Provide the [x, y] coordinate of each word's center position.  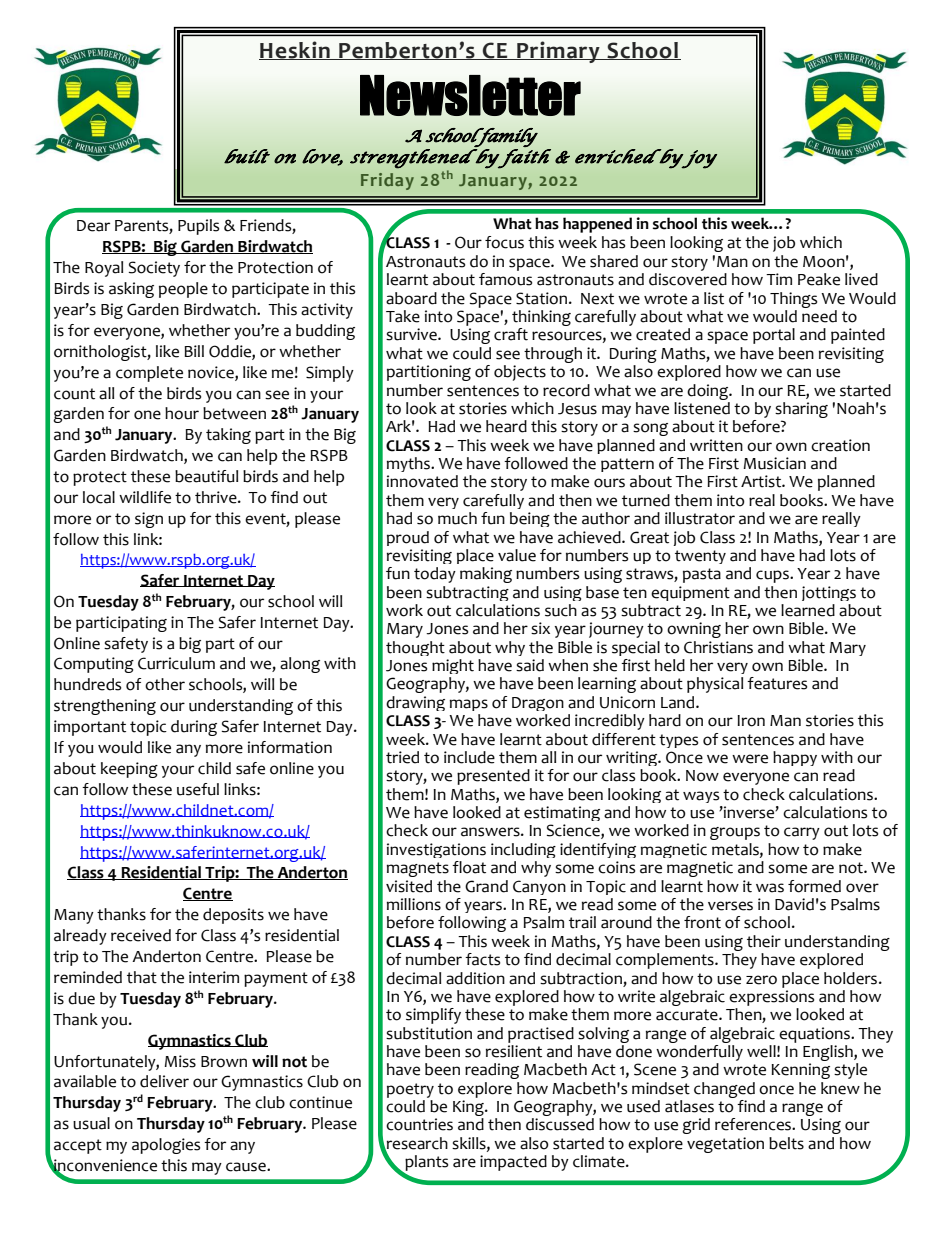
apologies [166, 1146]
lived [861, 279]
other [165, 684]
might [453, 668]
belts [786, 1143]
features [777, 683]
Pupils [198, 227]
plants [425, 1164]
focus [504, 242]
